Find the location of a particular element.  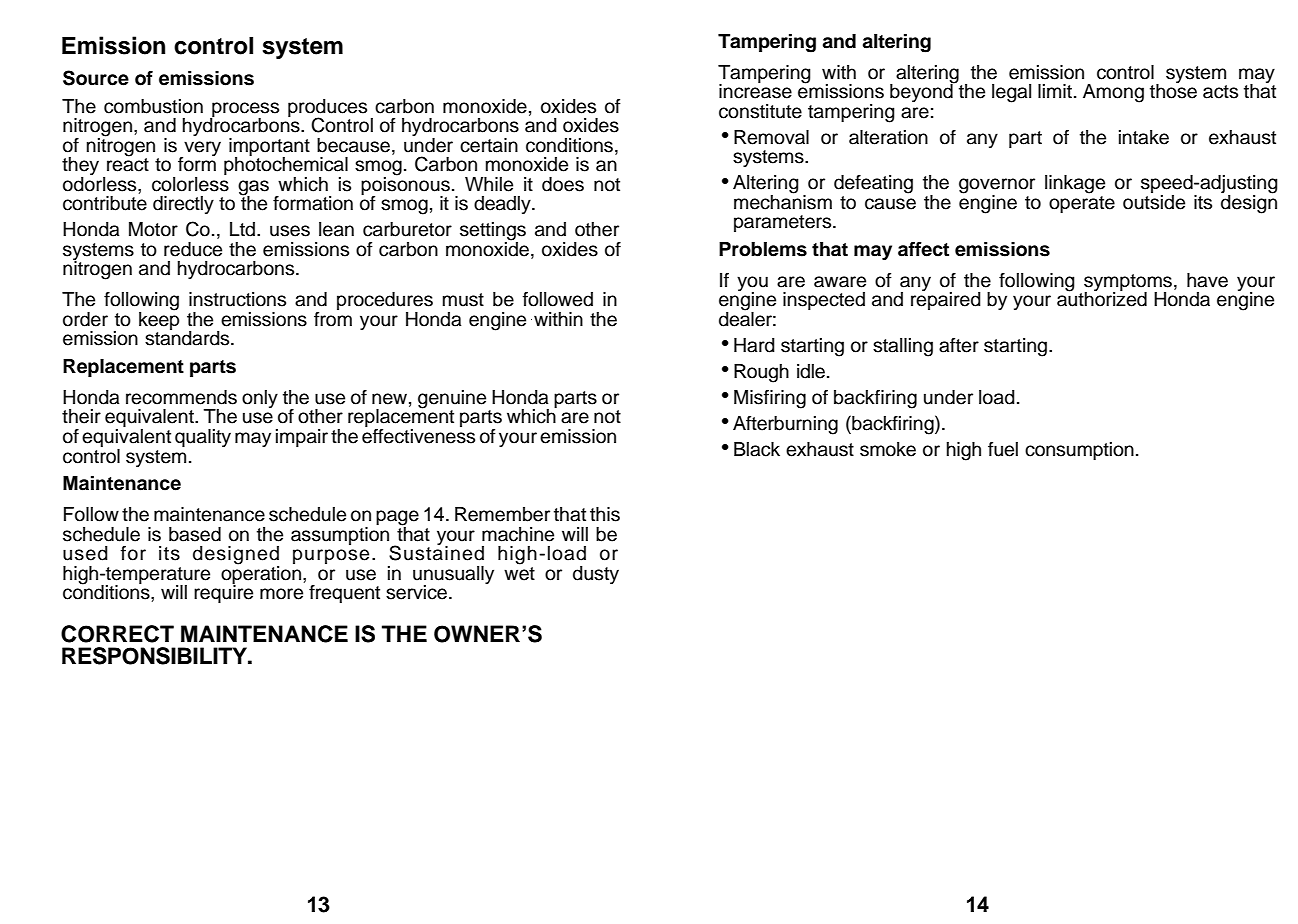

increase is located at coordinates (755, 90).
